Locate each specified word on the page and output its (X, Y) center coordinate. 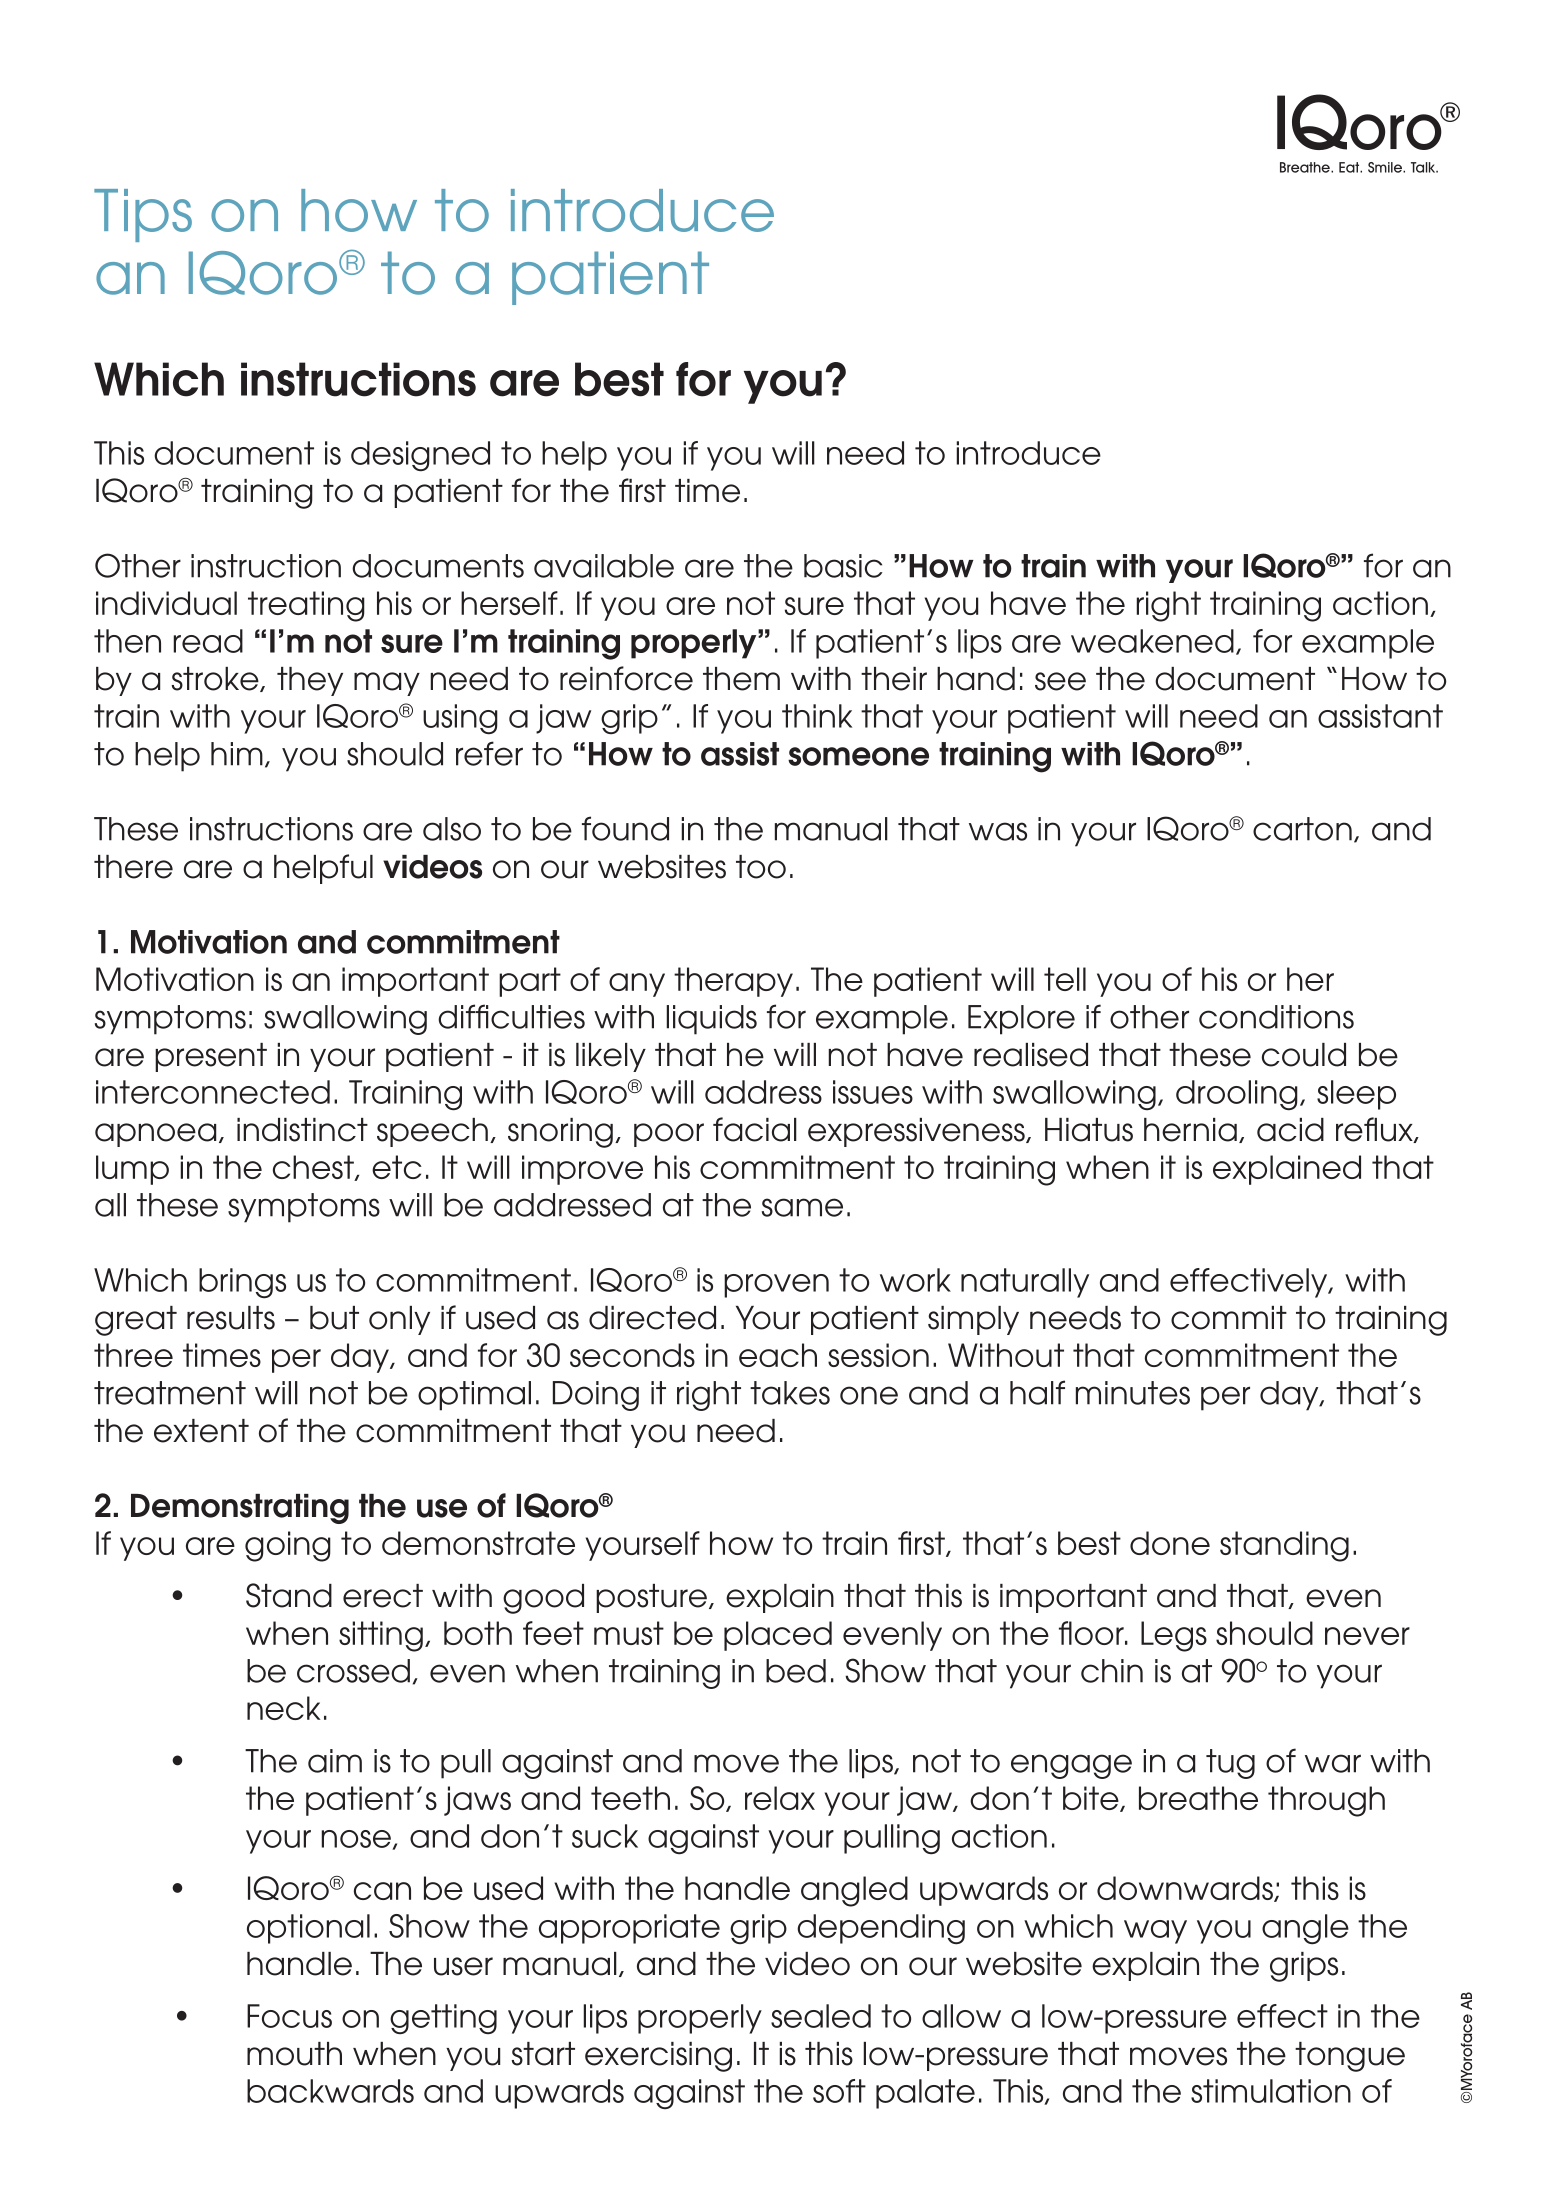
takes (790, 1393)
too (761, 867)
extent (201, 1431)
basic (843, 566)
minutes (1133, 1393)
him (237, 754)
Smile (1386, 167)
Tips (143, 215)
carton (1302, 829)
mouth (294, 2054)
